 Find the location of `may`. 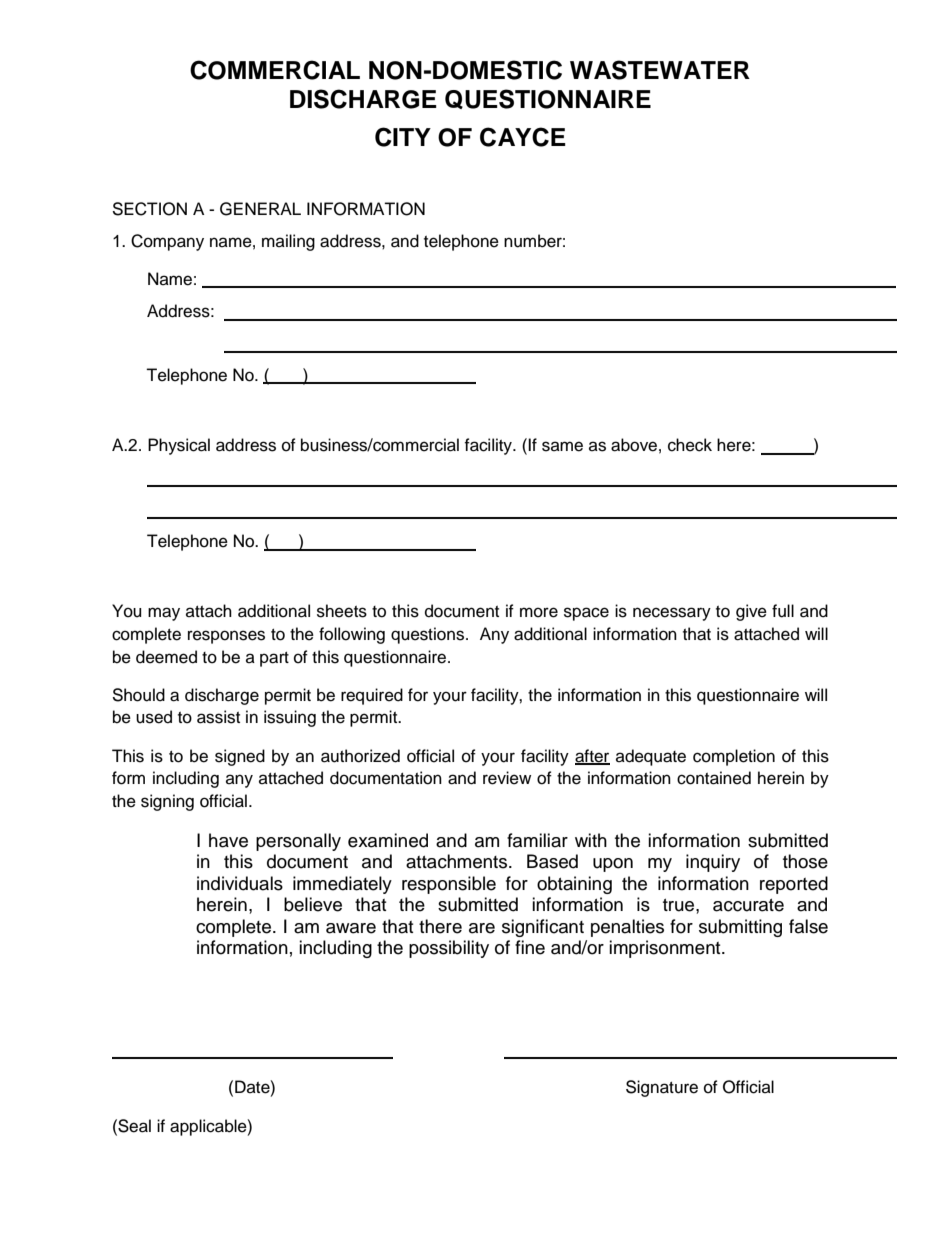

may is located at coordinates (164, 614).
